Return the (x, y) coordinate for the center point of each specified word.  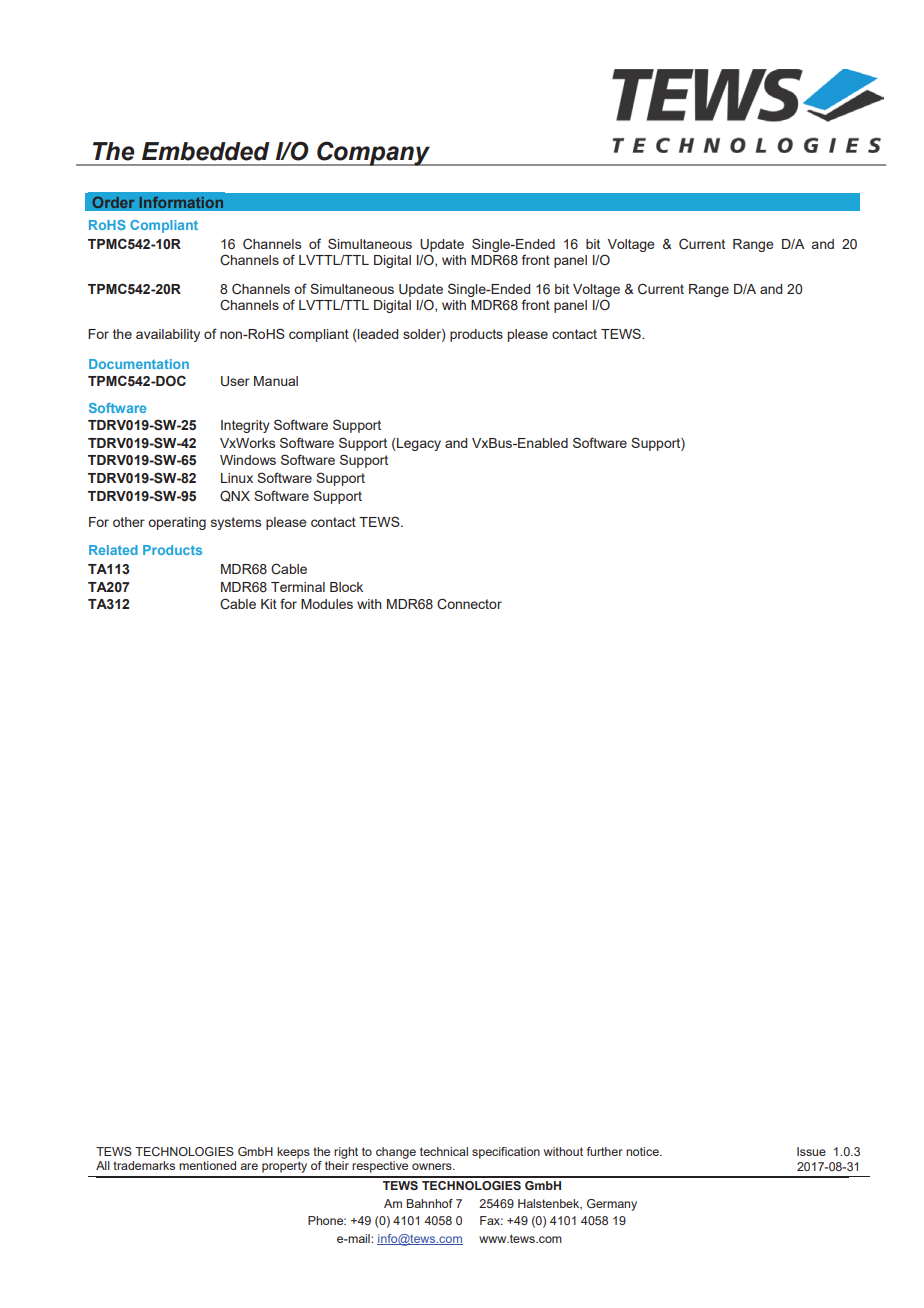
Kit (269, 604)
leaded (377, 335)
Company (373, 153)
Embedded (206, 151)
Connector (469, 604)
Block (346, 587)
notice (643, 1151)
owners (433, 1166)
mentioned (207, 1165)
